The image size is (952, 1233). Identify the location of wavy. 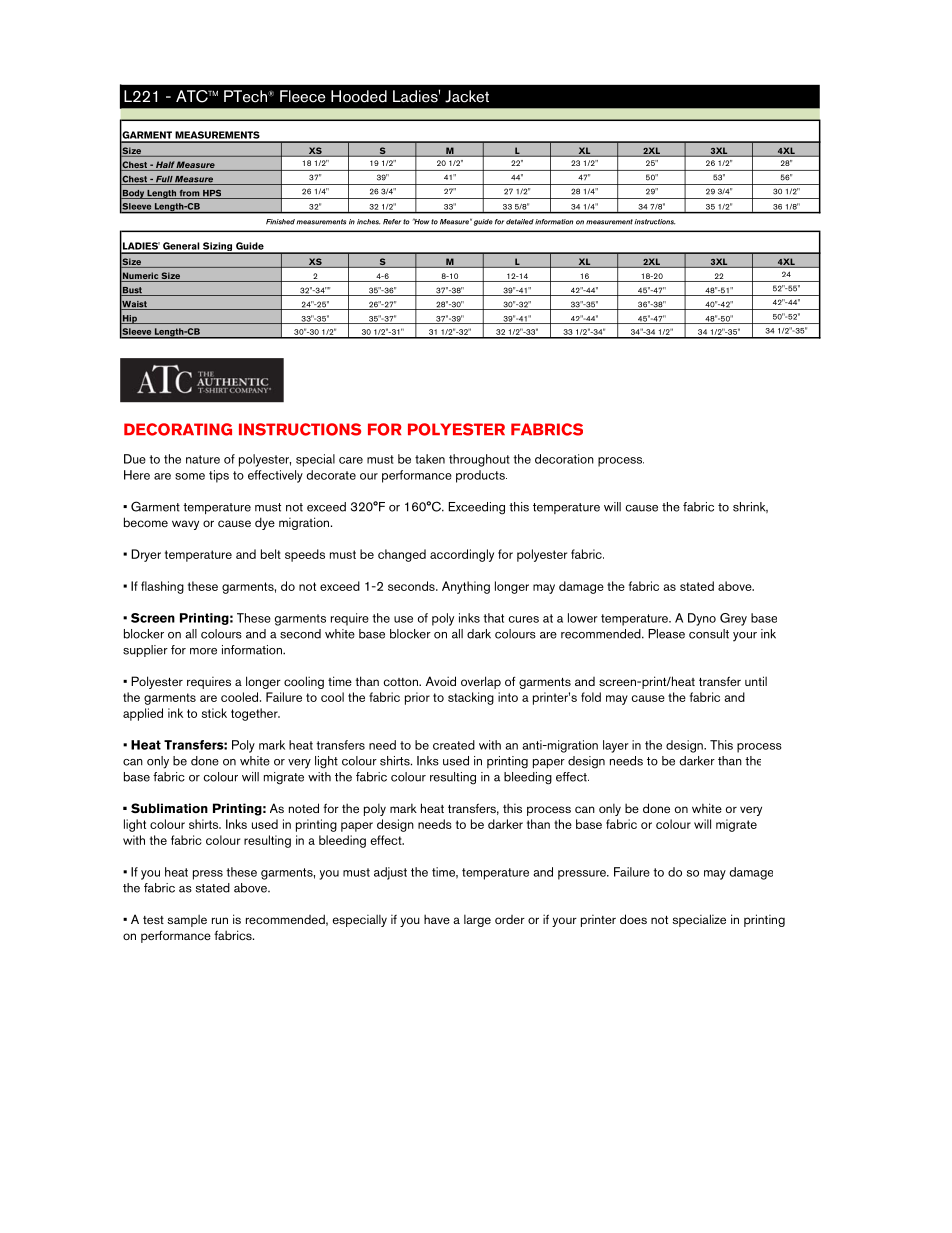
(185, 525).
